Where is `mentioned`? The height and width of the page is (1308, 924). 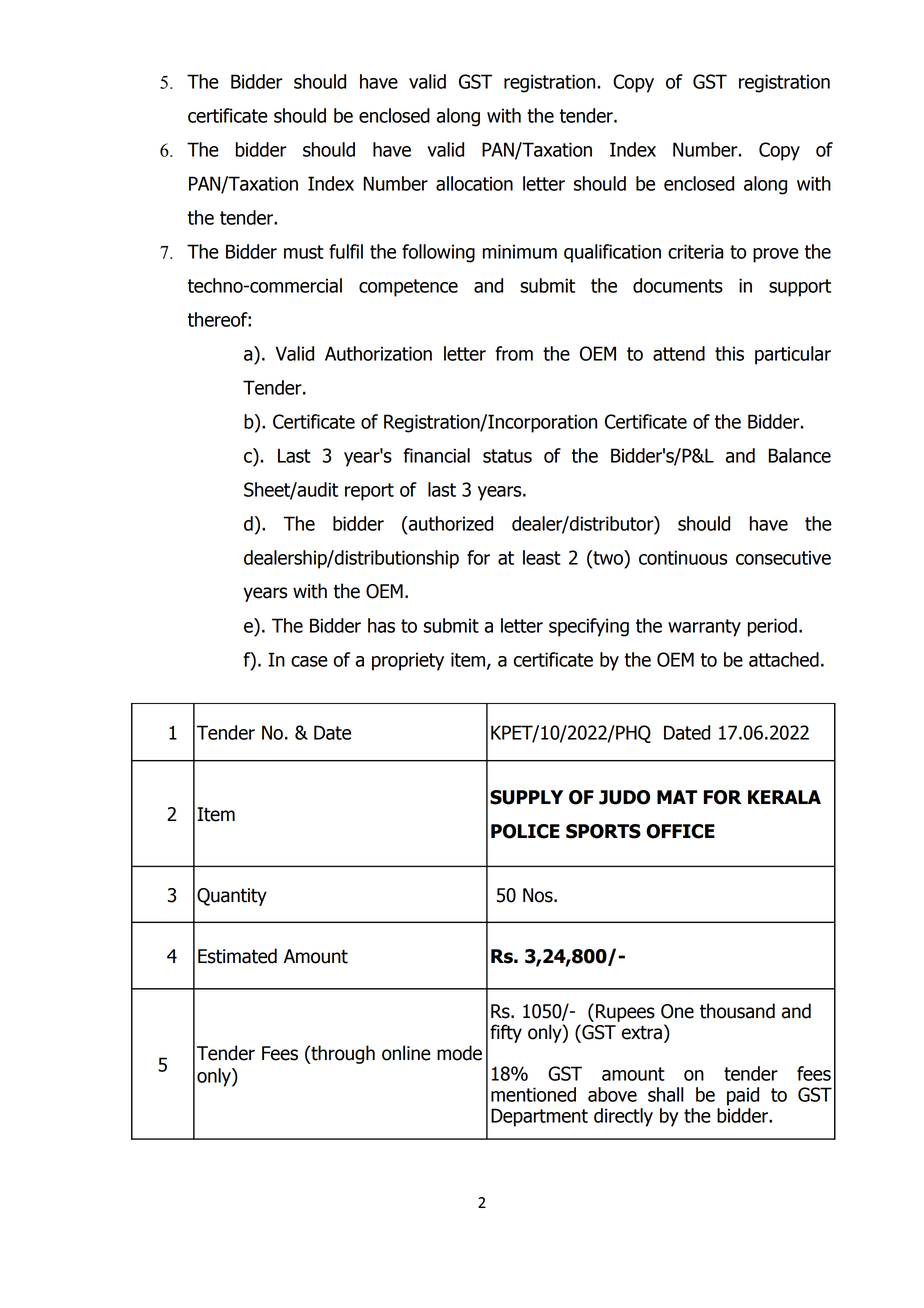
mentioned is located at coordinates (533, 1094).
